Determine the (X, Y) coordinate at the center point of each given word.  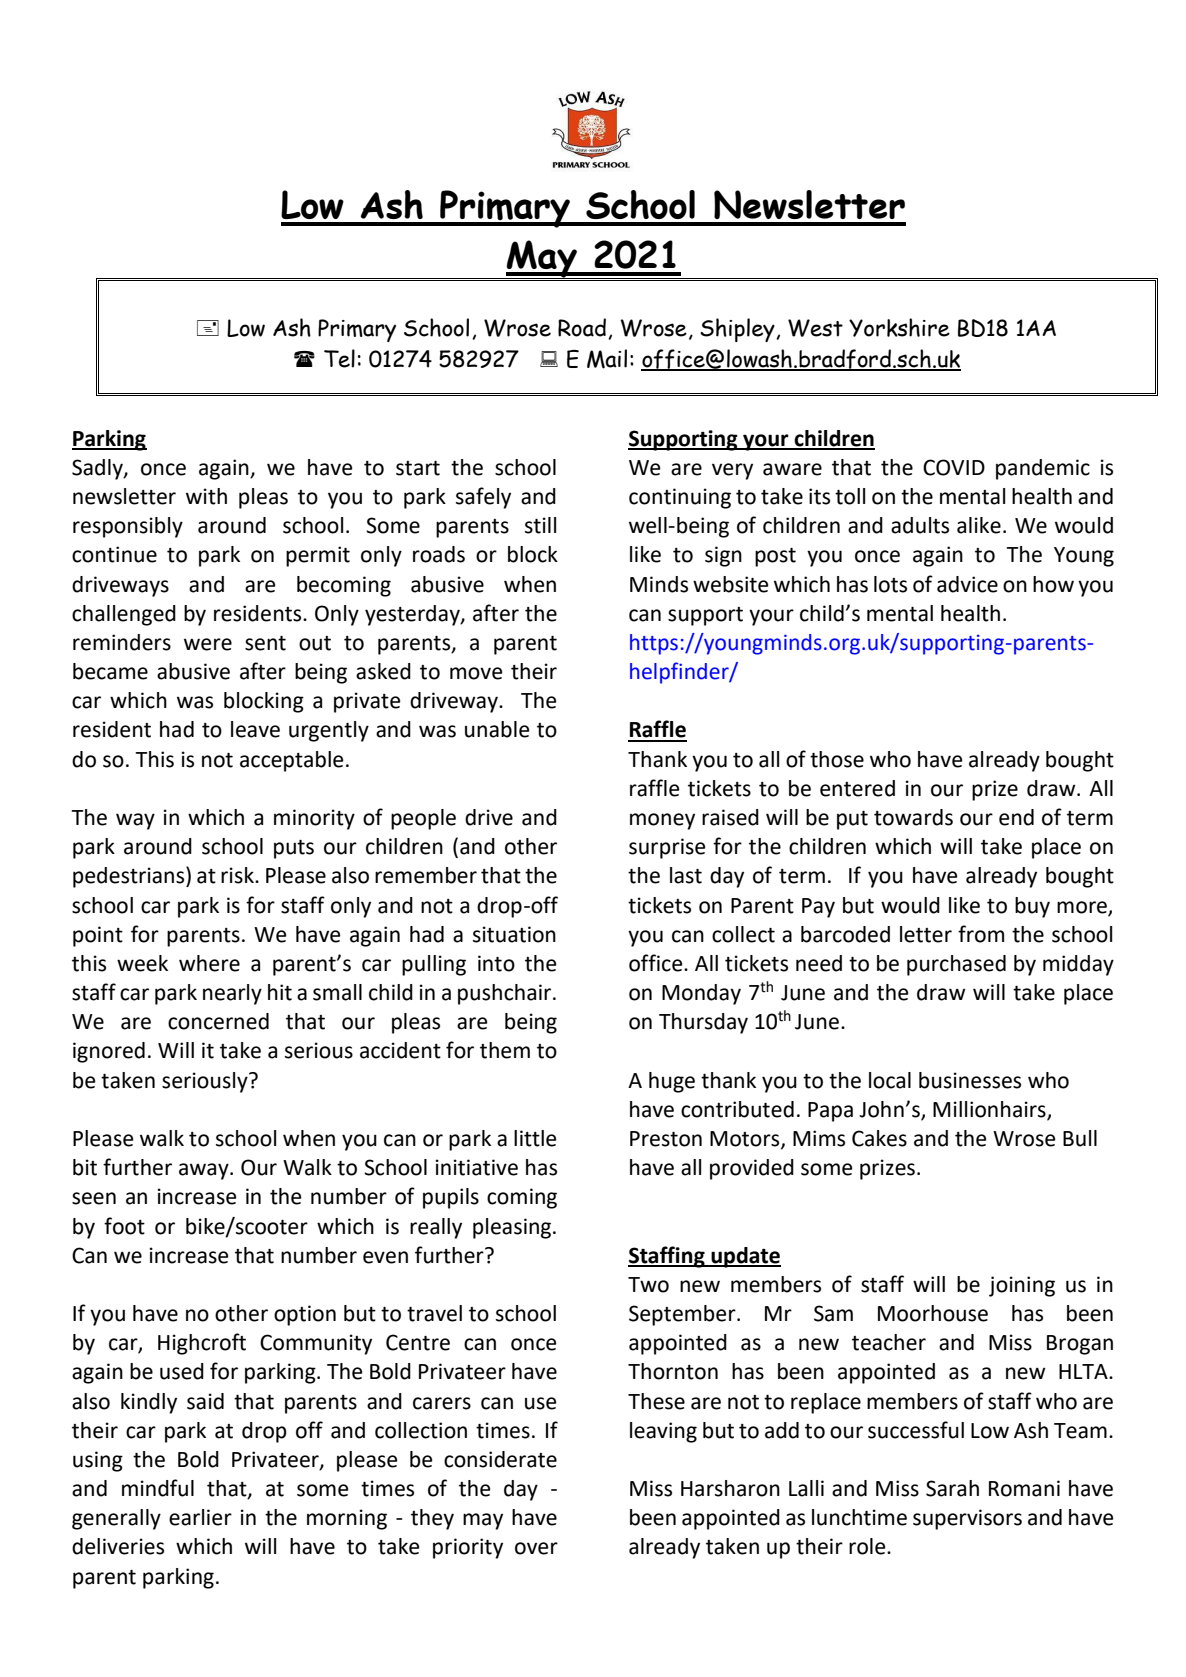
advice (967, 584)
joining (1022, 1286)
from (981, 934)
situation (514, 934)
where (209, 963)
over (536, 1548)
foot (124, 1226)
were (208, 644)
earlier (200, 1517)
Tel (339, 358)
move (476, 673)
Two (648, 1285)
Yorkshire (899, 327)
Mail (607, 359)
